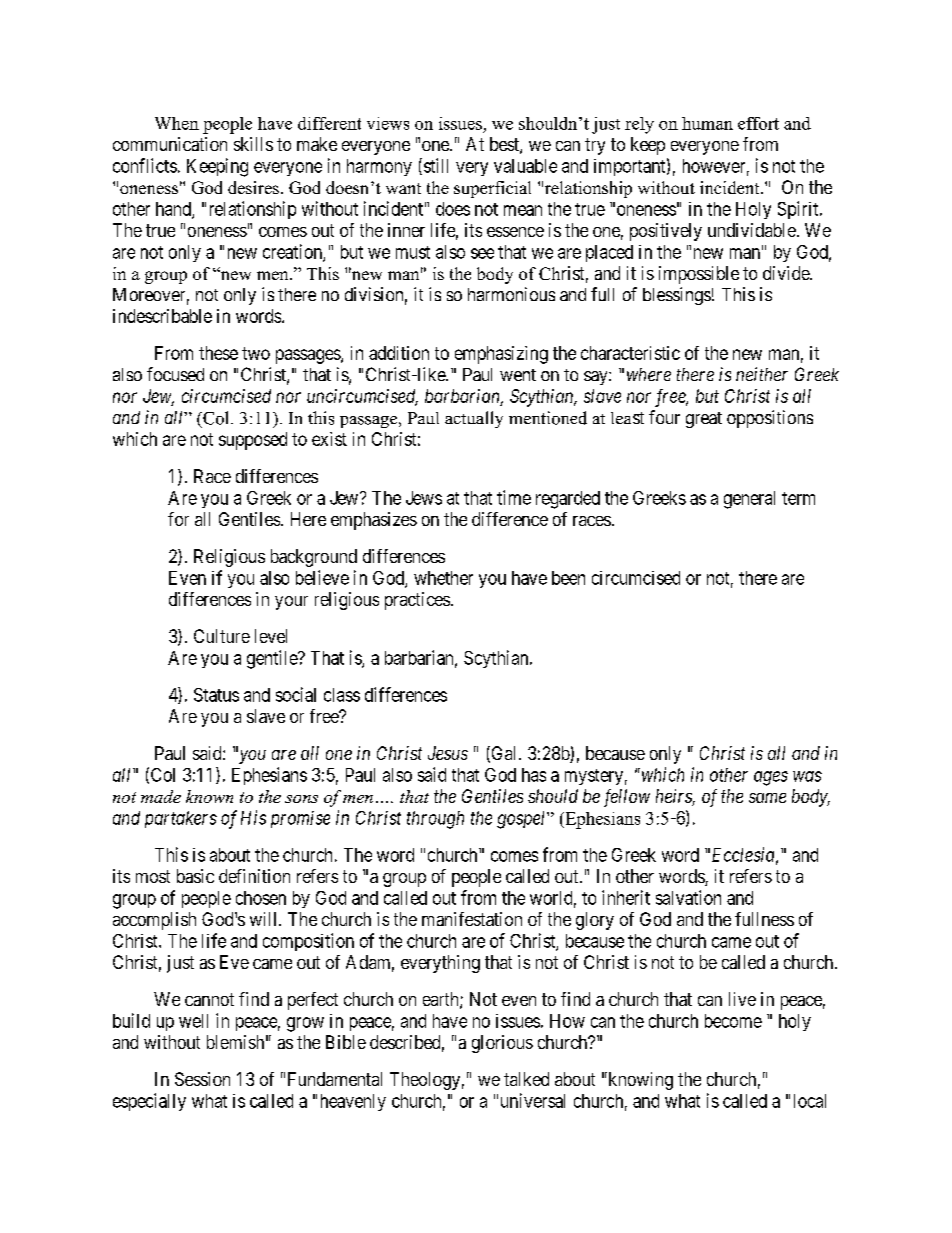  I want to click on known, so click(209, 796).
